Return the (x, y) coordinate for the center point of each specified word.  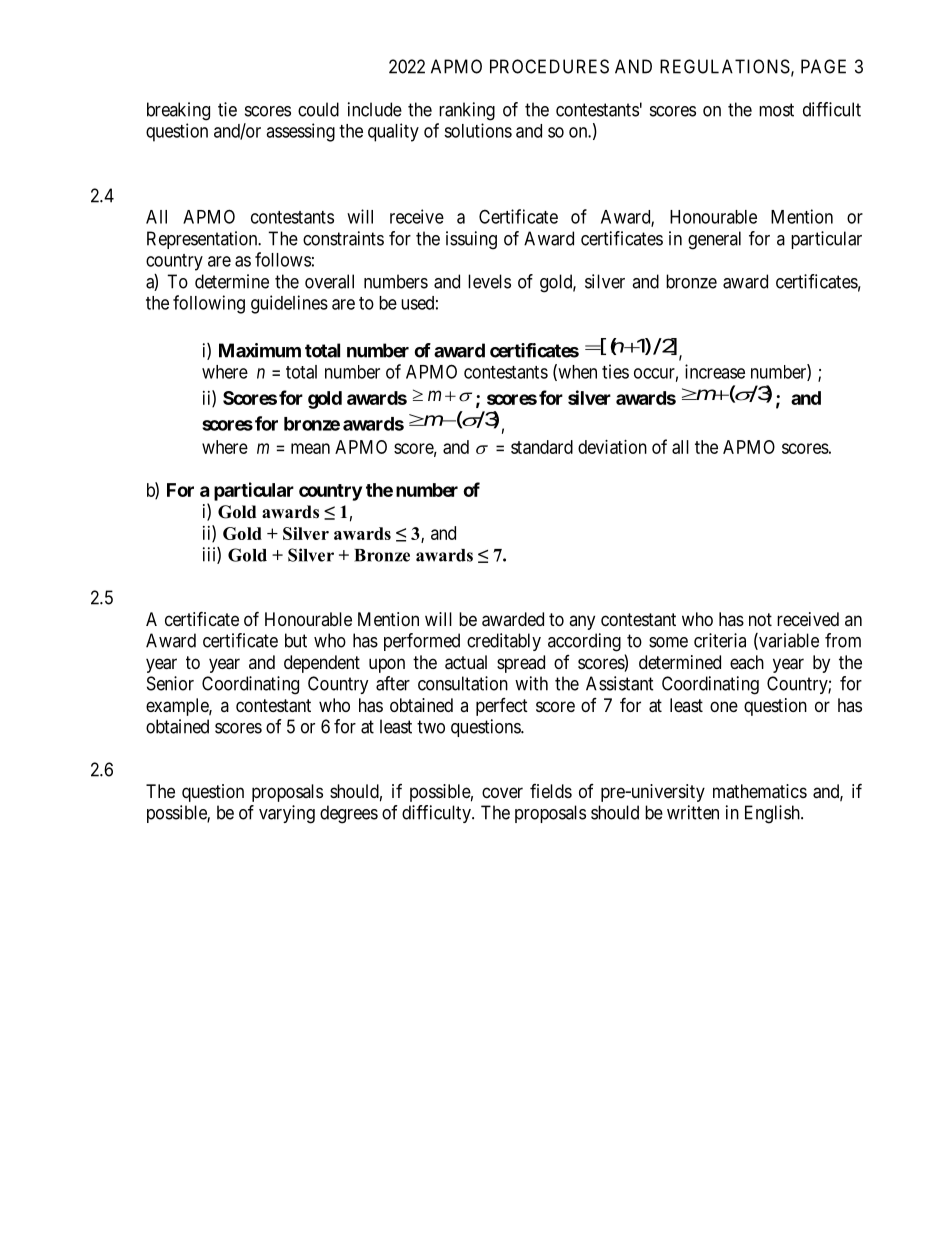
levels (489, 281)
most (776, 110)
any (582, 622)
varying (287, 814)
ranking (467, 111)
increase (715, 371)
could (318, 109)
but (296, 640)
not (760, 619)
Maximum (260, 350)
